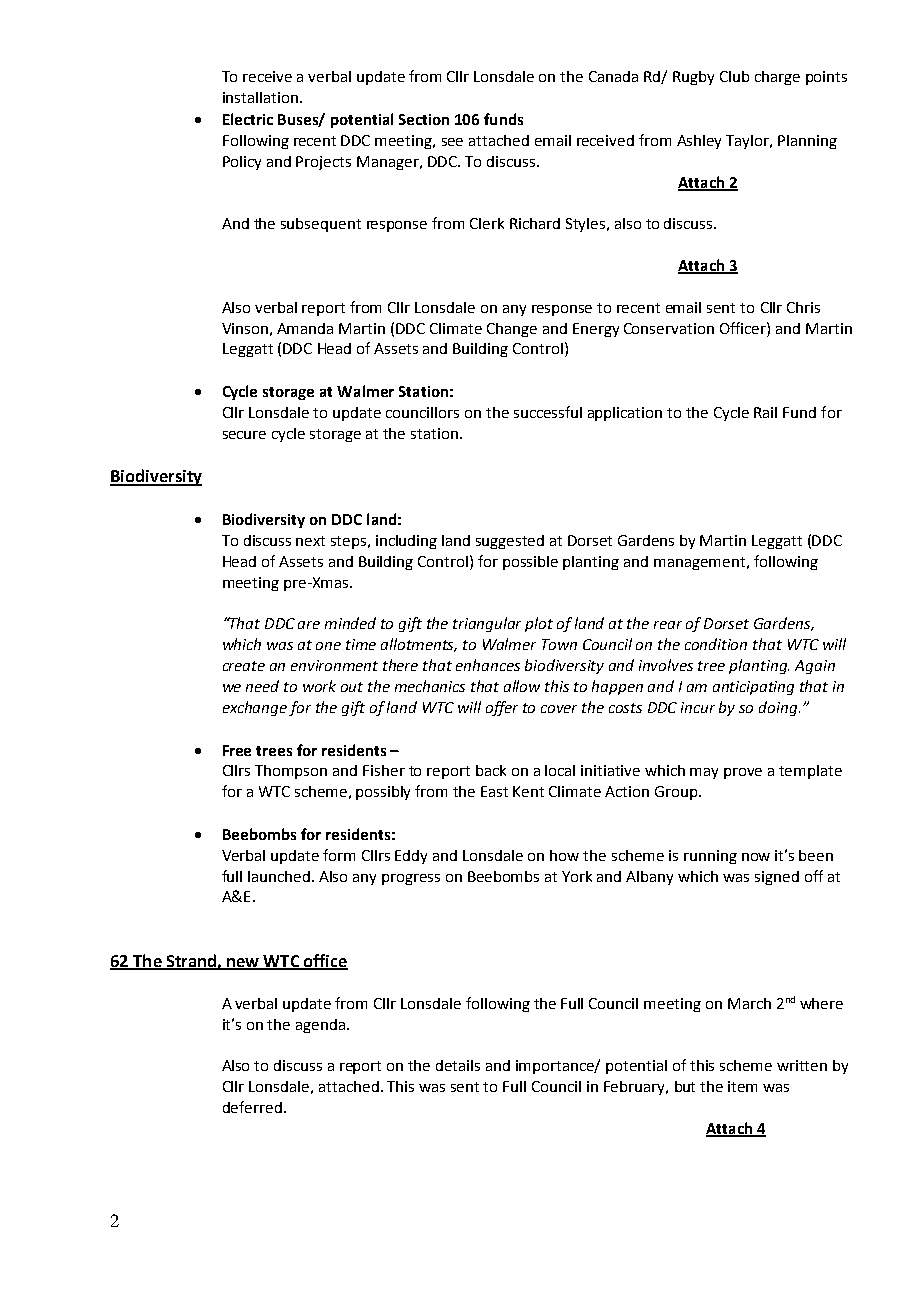  What do you see at coordinates (260, 97) in the document?
I see `installation` at bounding box center [260, 97].
